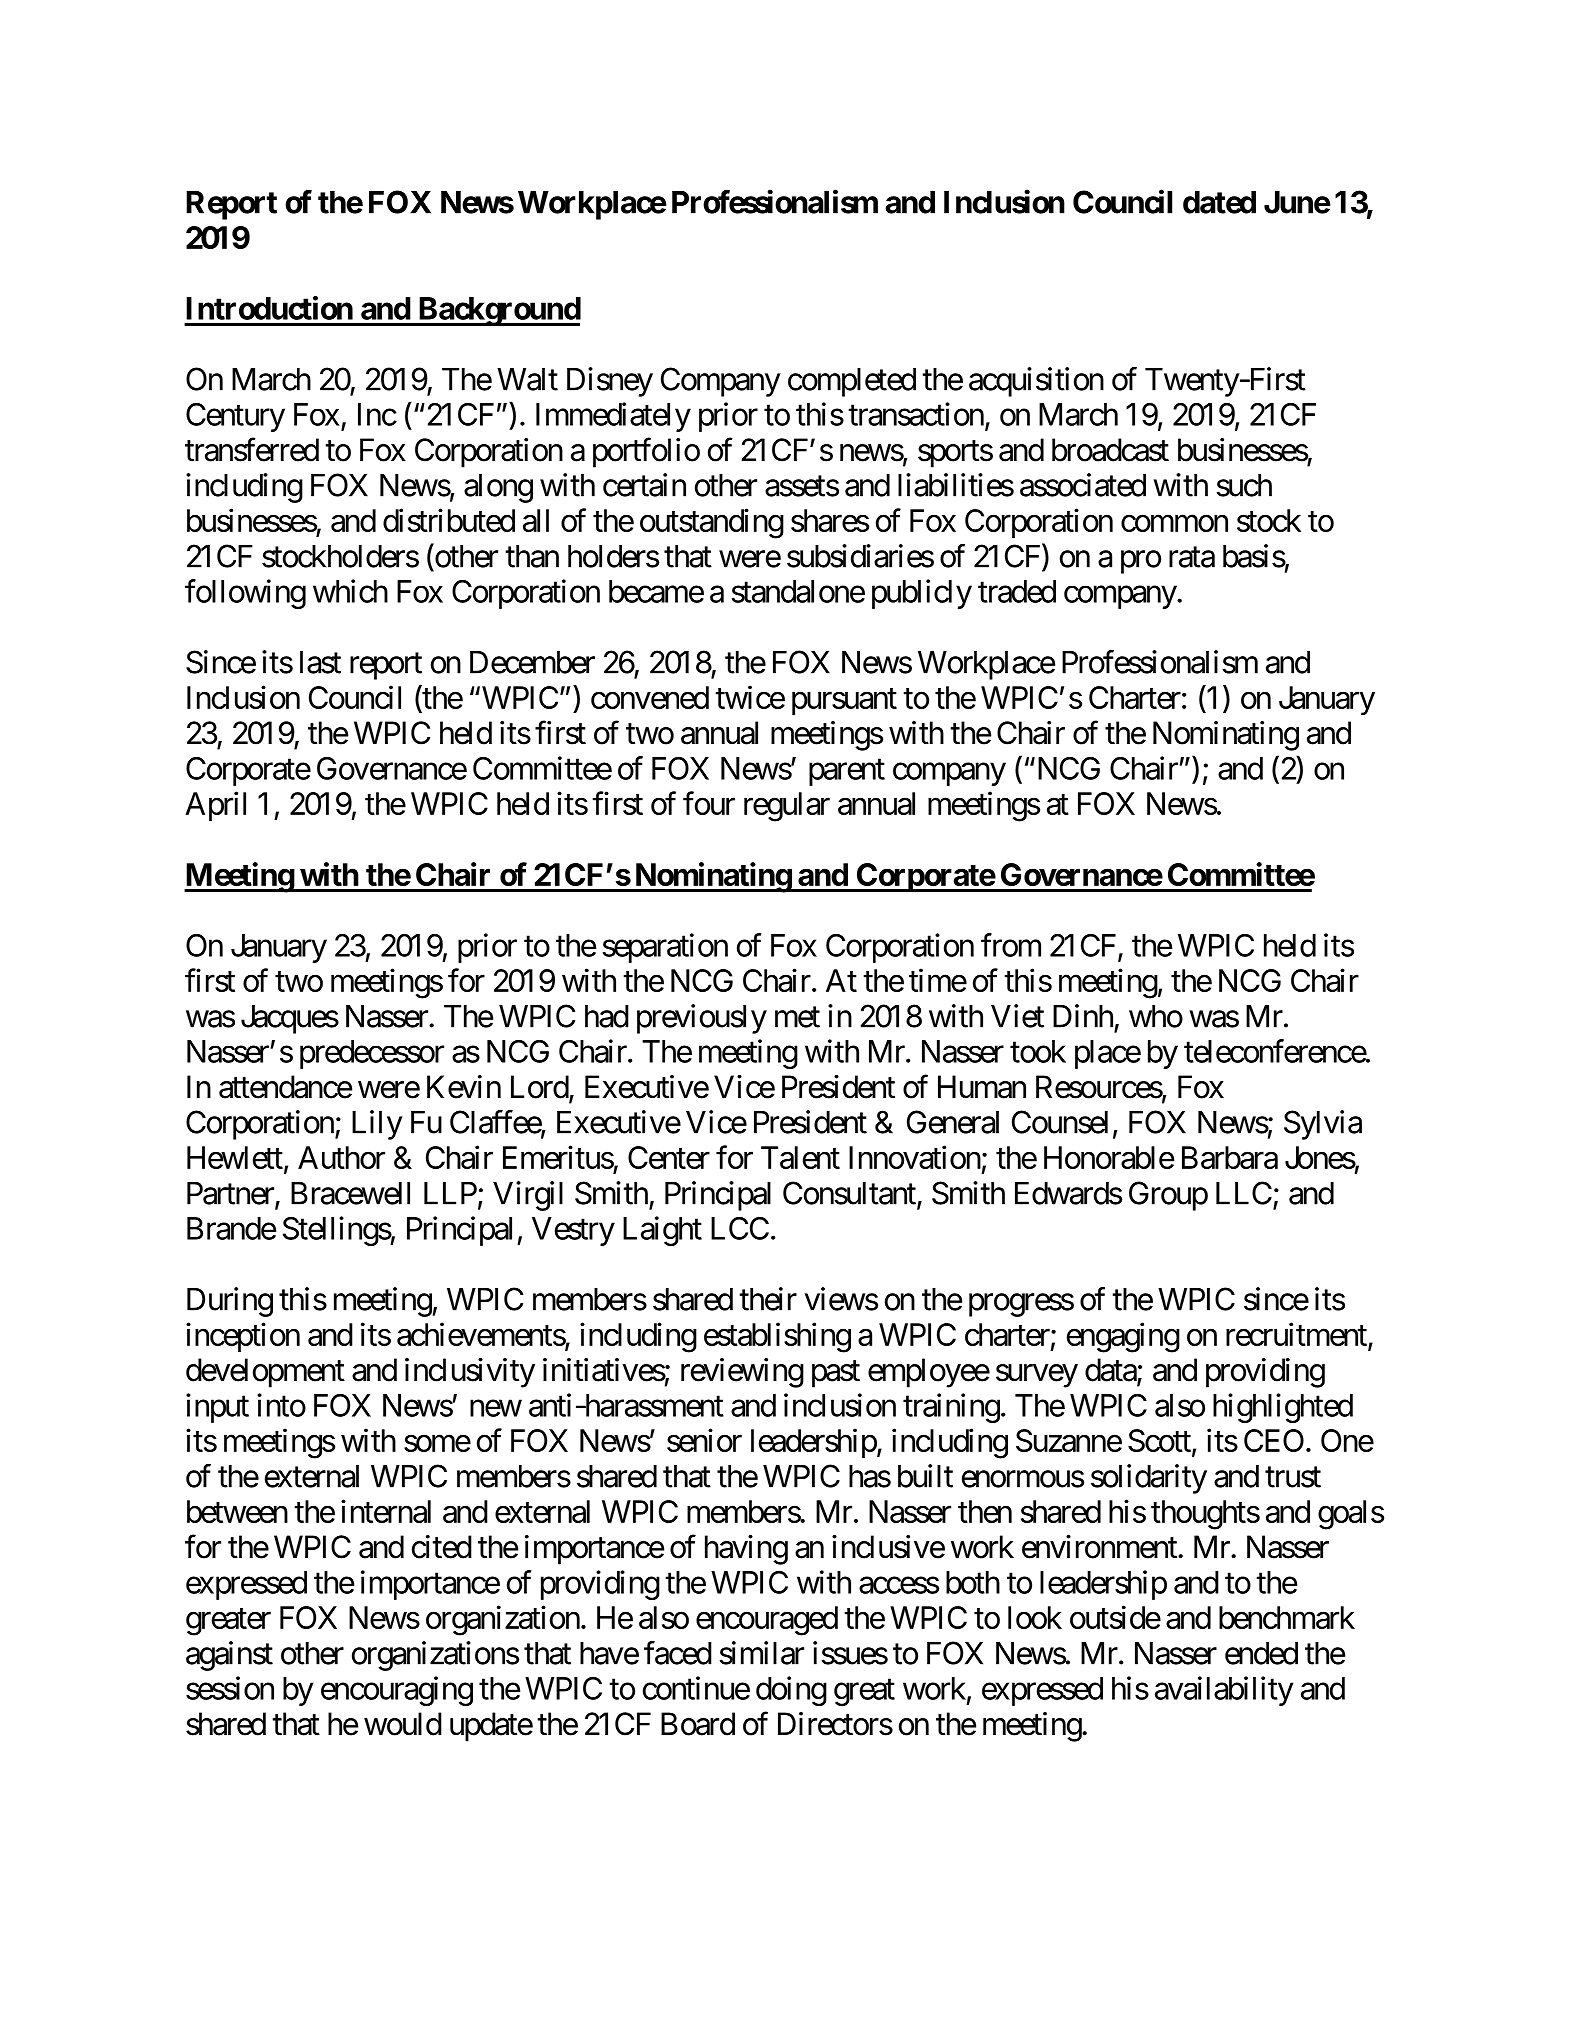  I want to click on last, so click(320, 662).
